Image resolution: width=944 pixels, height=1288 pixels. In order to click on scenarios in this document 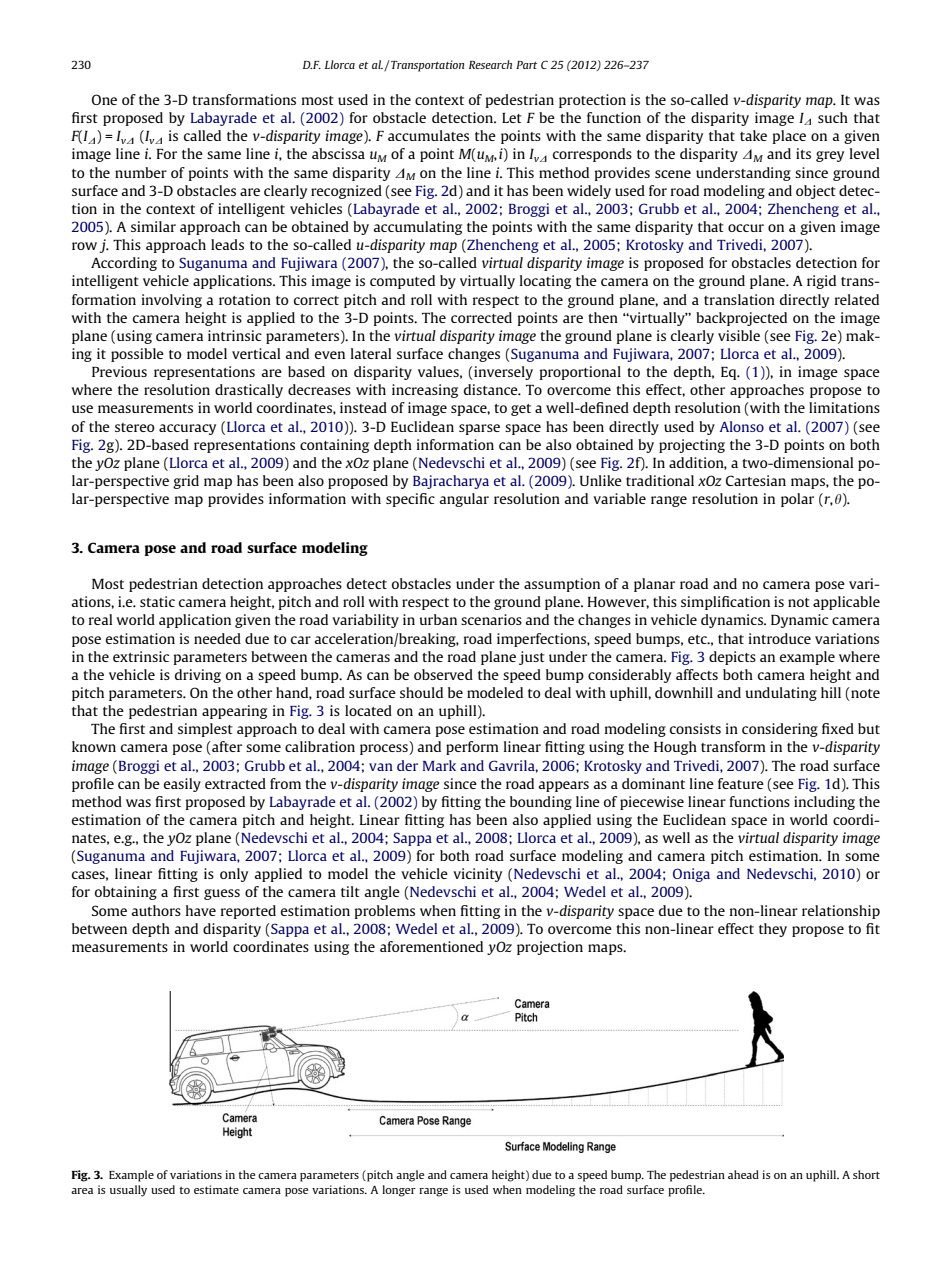, I will do `click(491, 619)`.
